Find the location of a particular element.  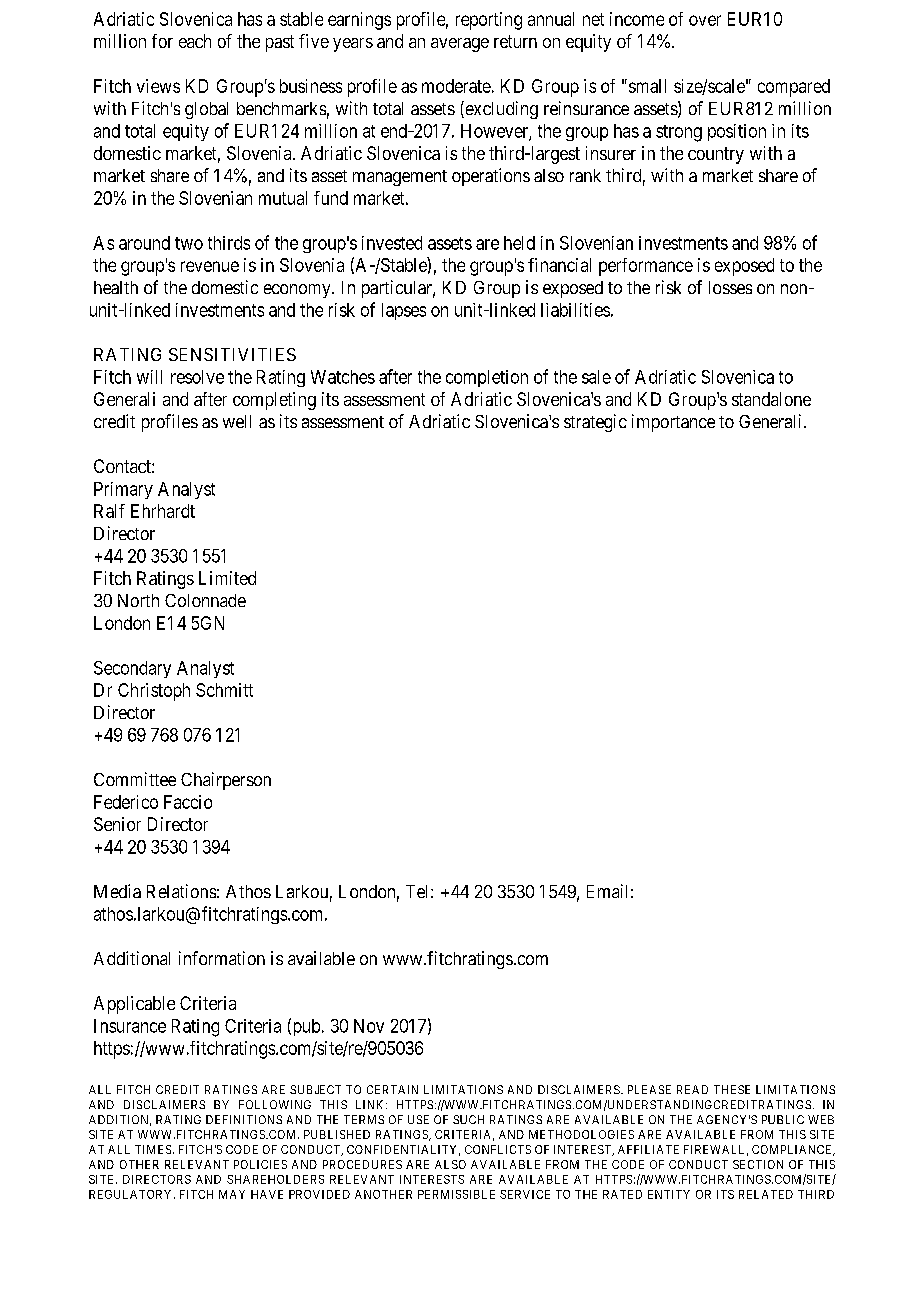

Limited is located at coordinates (227, 578).
